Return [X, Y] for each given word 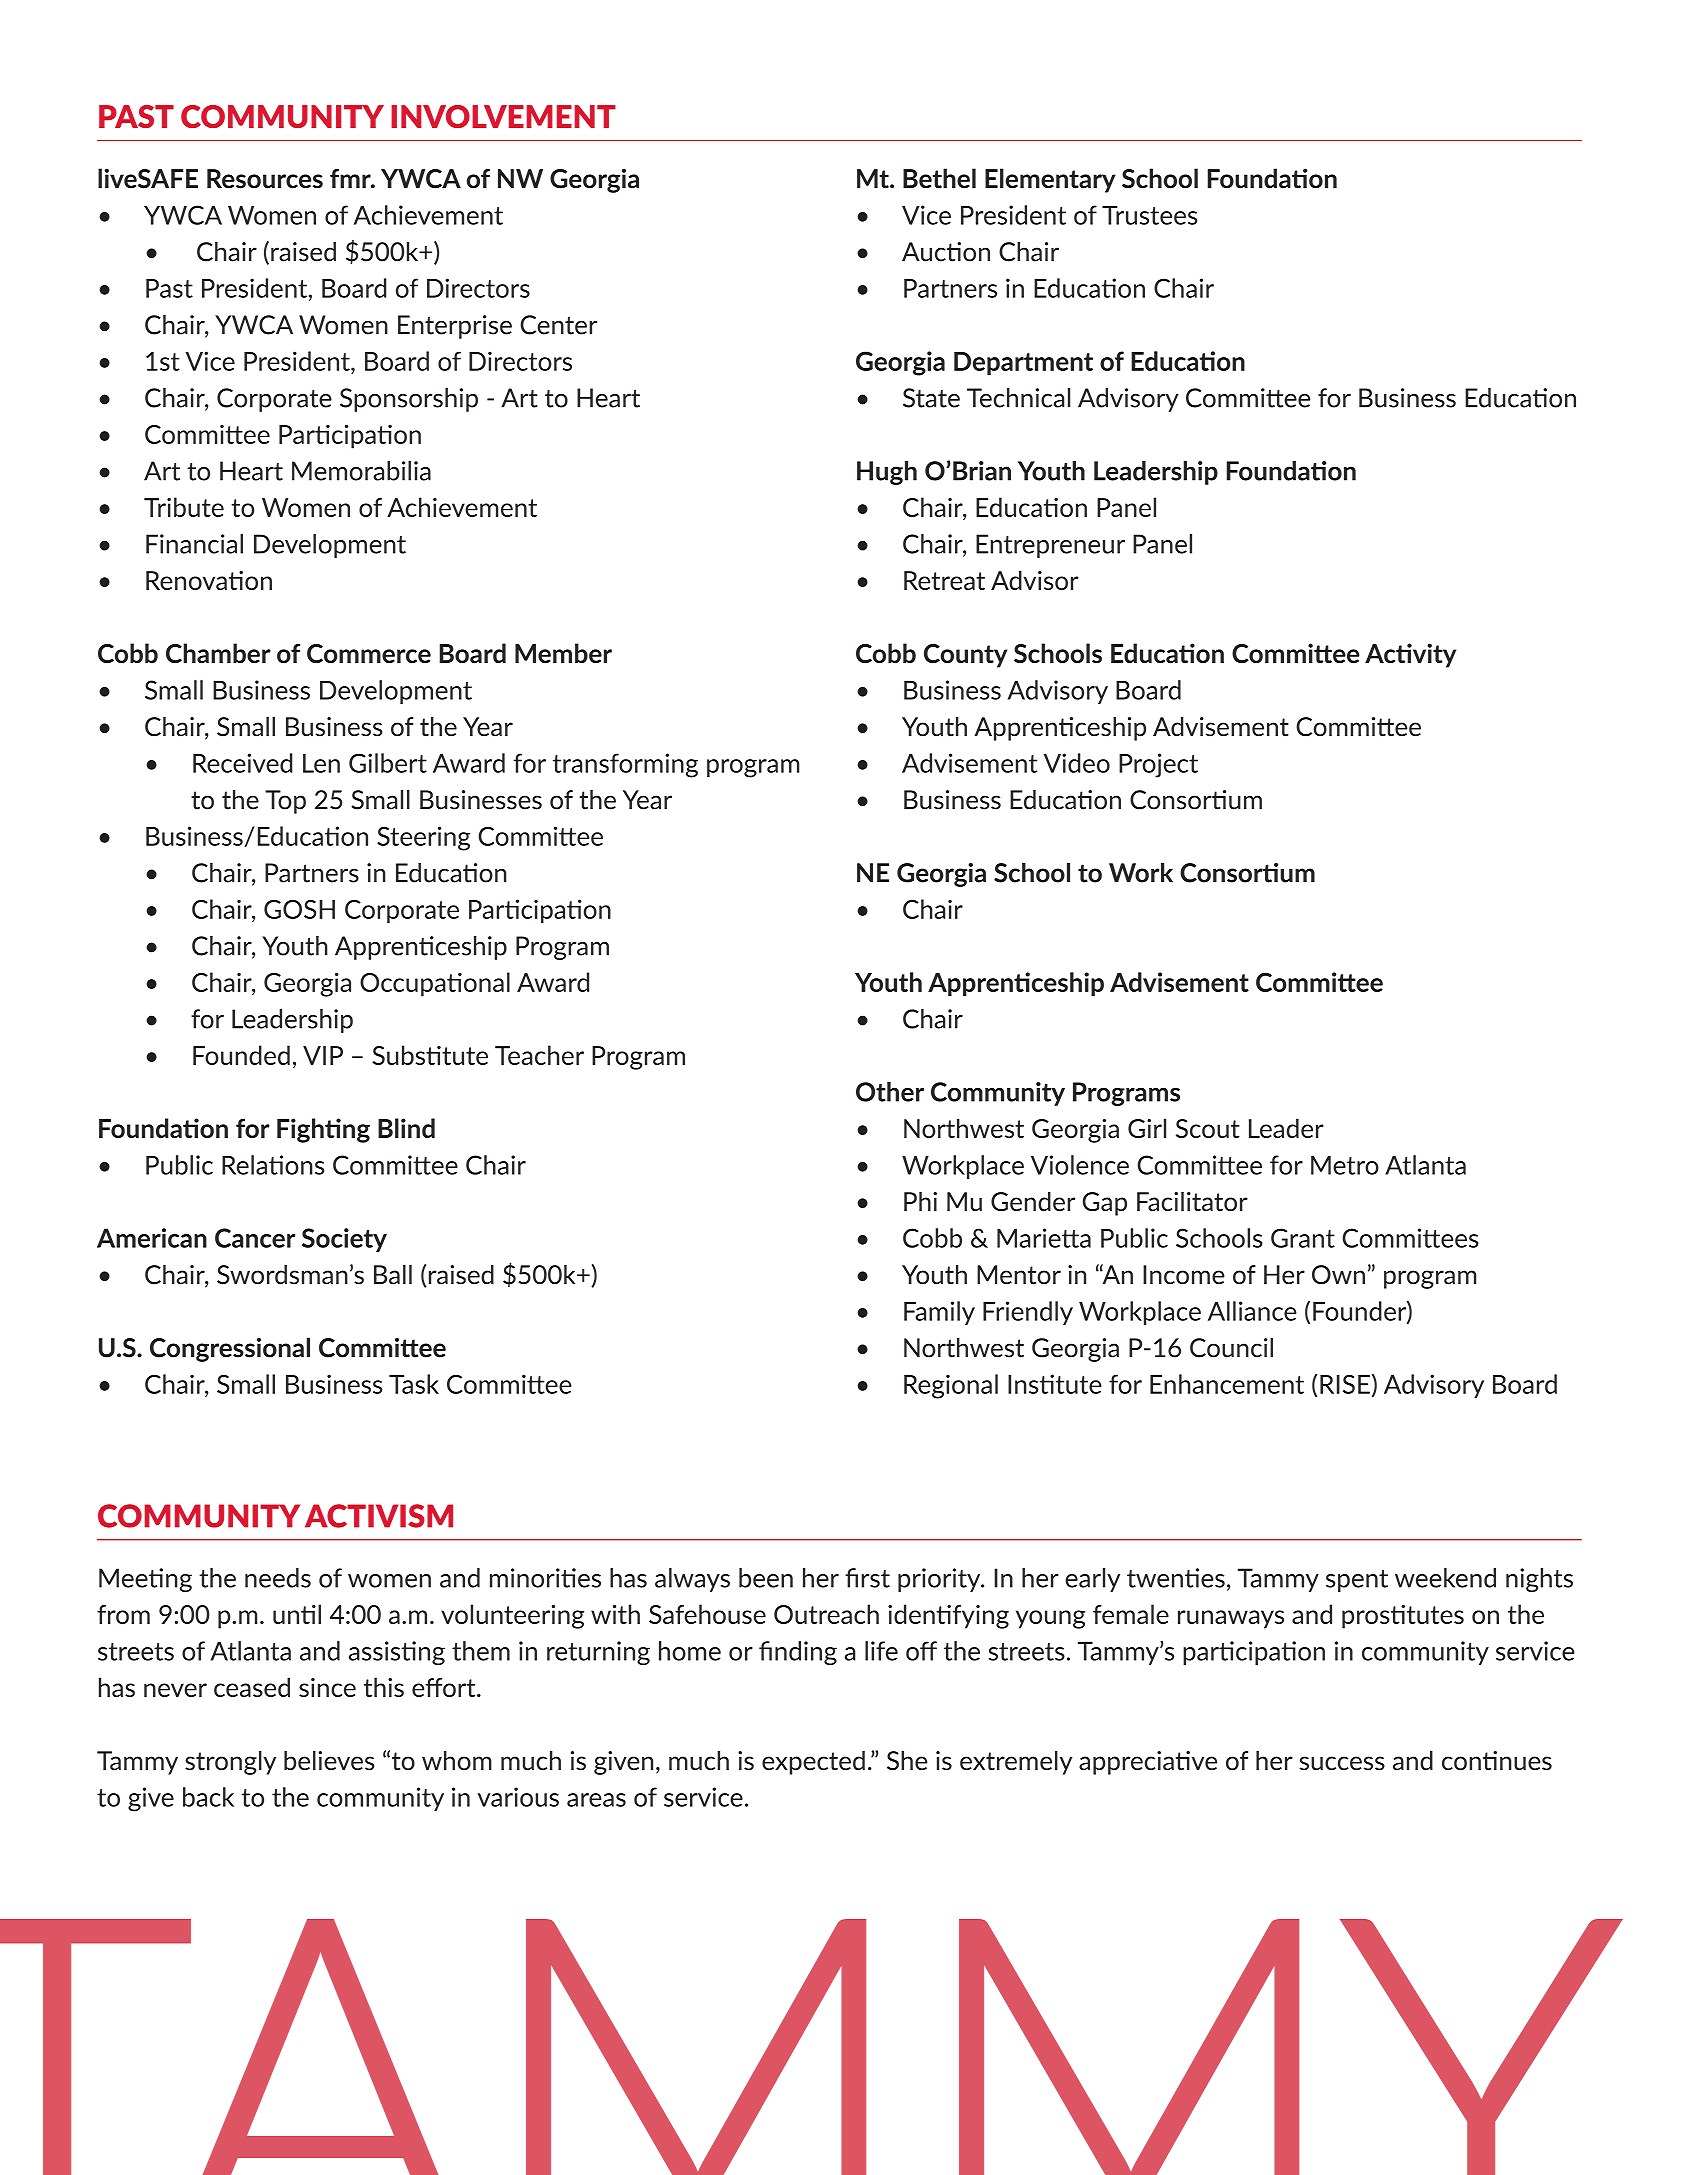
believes [329, 1761]
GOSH [299, 909]
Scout [1208, 1128]
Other [890, 1092]
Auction [946, 252]
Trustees [1149, 215]
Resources [265, 179]
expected [813, 1763]
